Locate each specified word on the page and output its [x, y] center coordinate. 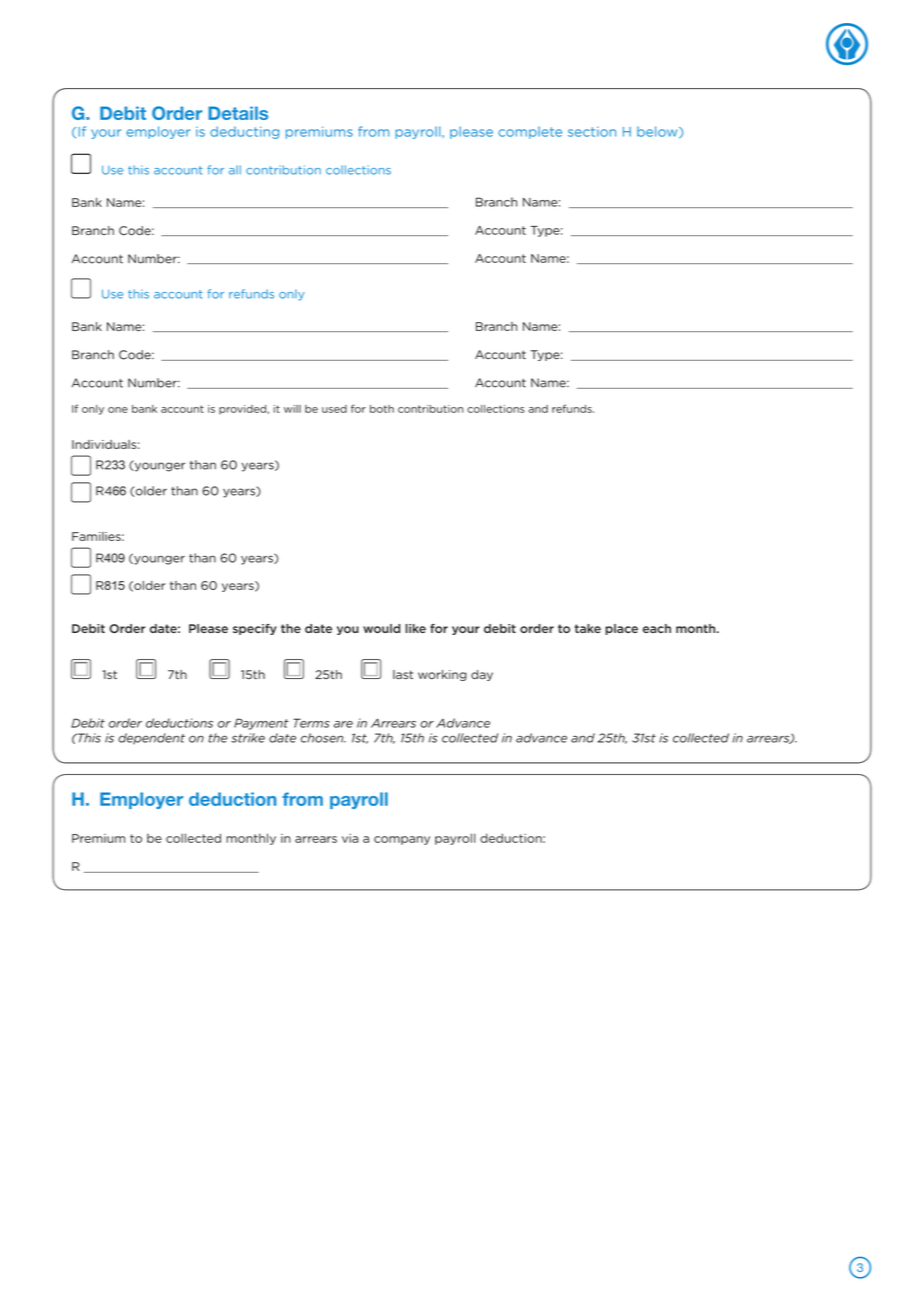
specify [255, 629]
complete [530, 132]
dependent [151, 739]
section [592, 132]
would [381, 628]
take [588, 628]
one [118, 410]
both [382, 409]
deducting [244, 132]
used [334, 409]
